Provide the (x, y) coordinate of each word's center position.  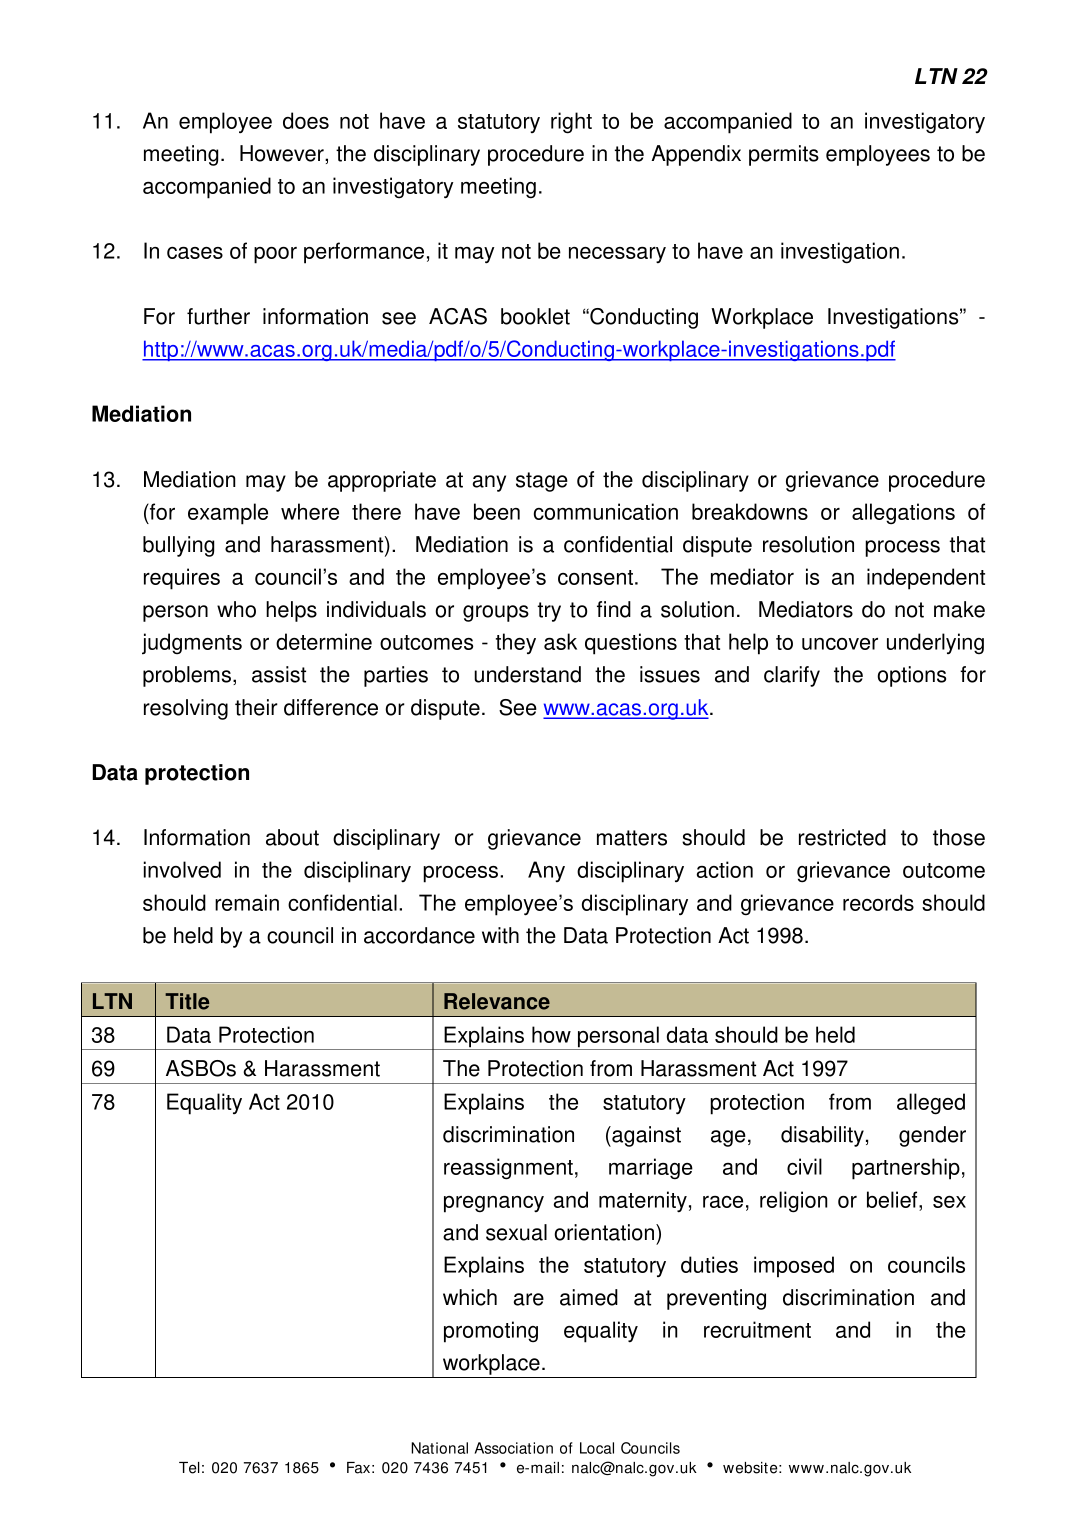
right (571, 123)
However (283, 153)
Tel (189, 1468)
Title (187, 1001)
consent (597, 577)
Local (597, 1448)
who (236, 609)
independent (926, 579)
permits (784, 155)
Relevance (497, 1001)
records (878, 902)
